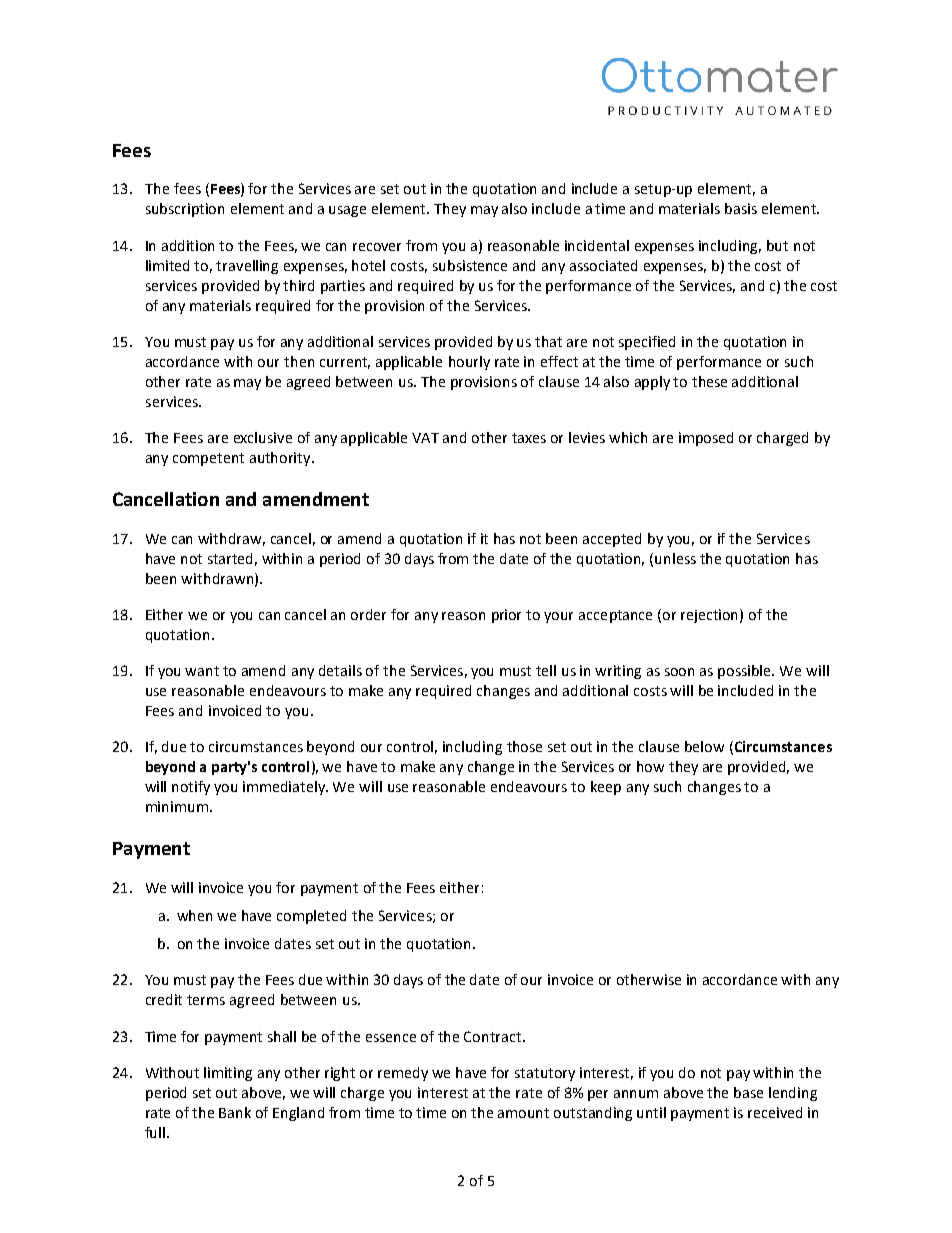 The height and width of the screenshot is (1233, 952). Describe the element at coordinates (191, 788) in the screenshot. I see `notify` at that location.
